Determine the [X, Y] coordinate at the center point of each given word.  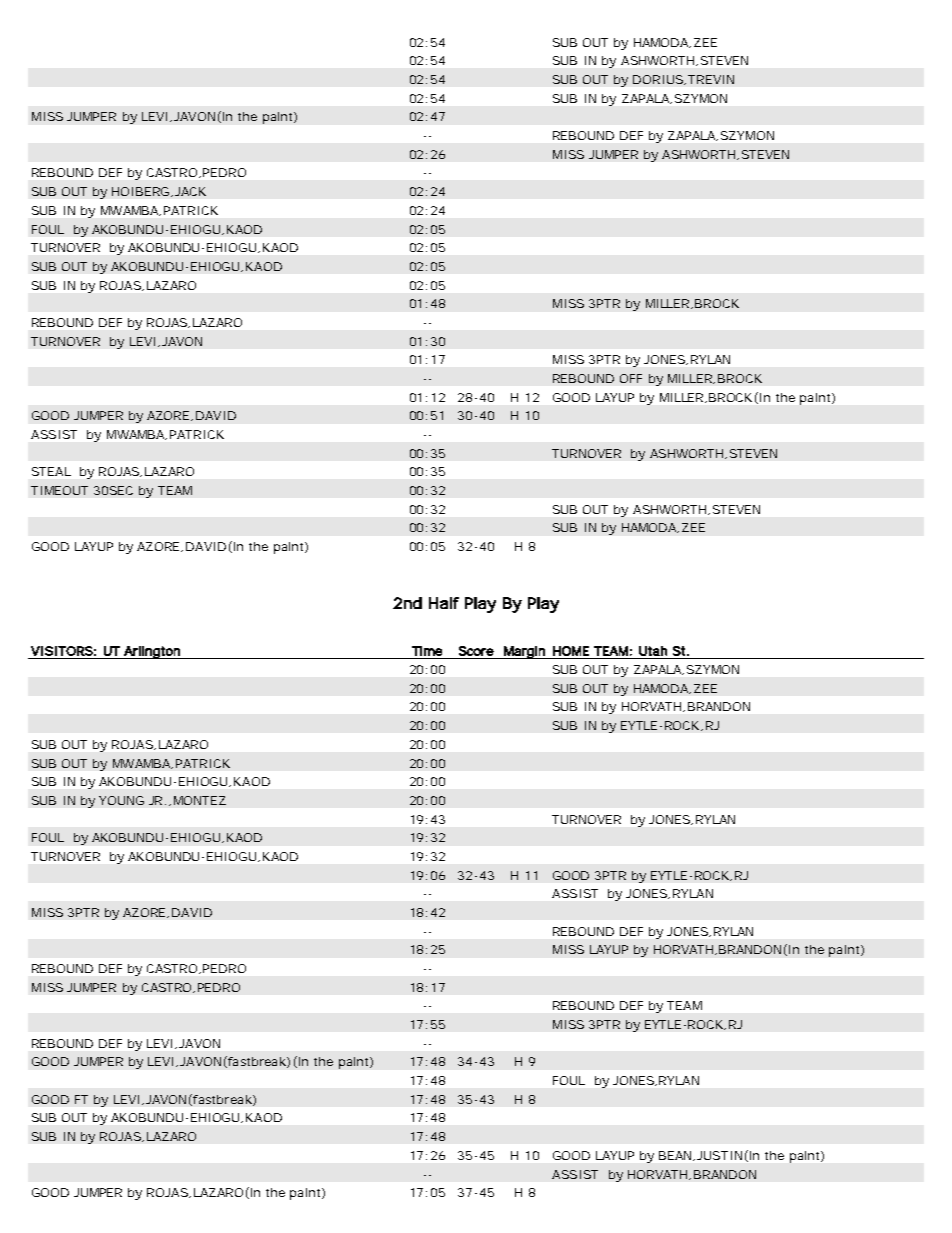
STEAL [51, 471]
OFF [631, 378]
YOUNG [121, 800]
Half [444, 603]
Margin [524, 652]
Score [476, 651]
